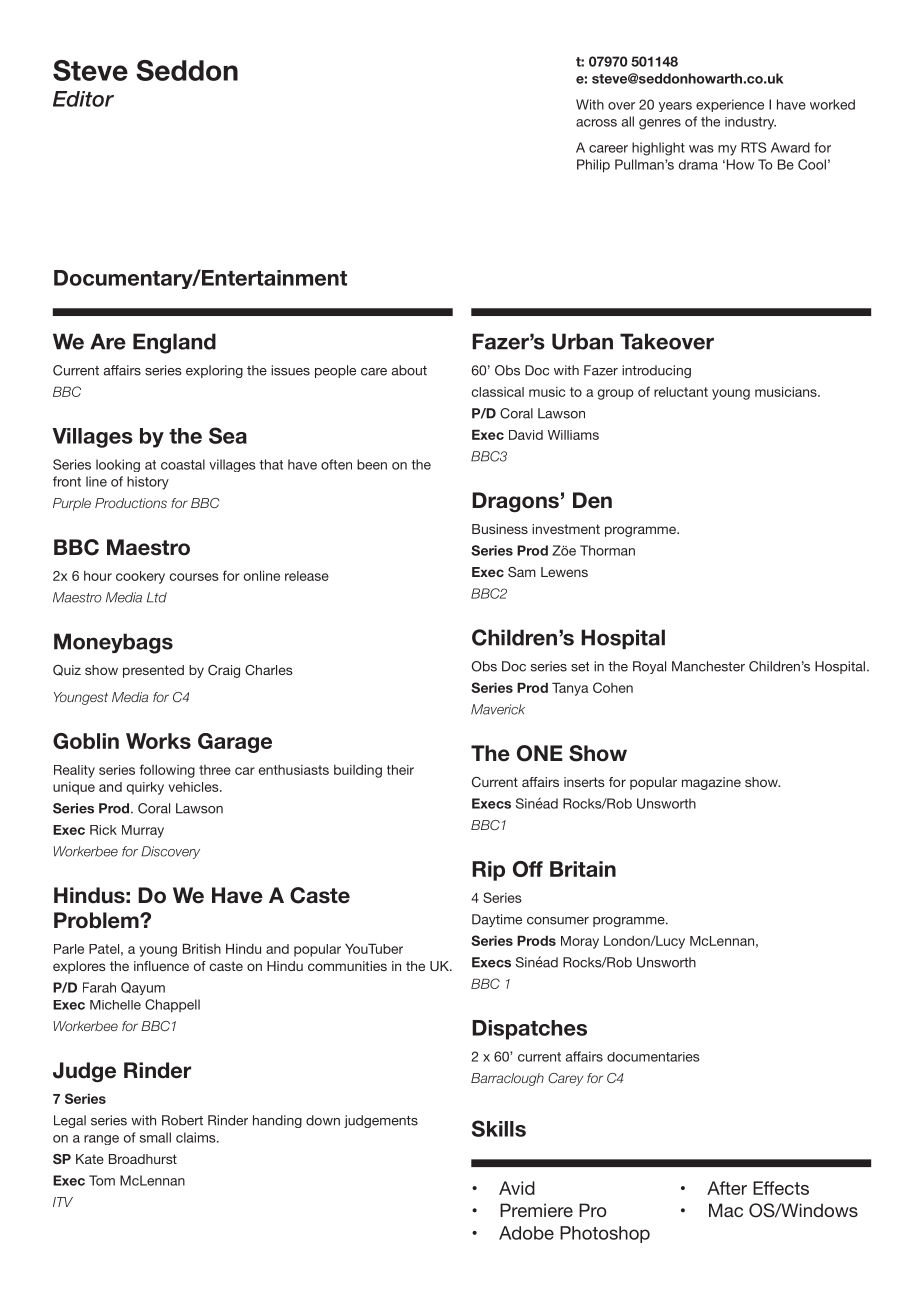  Describe the element at coordinates (750, 123) in the document. I see `industry` at that location.
